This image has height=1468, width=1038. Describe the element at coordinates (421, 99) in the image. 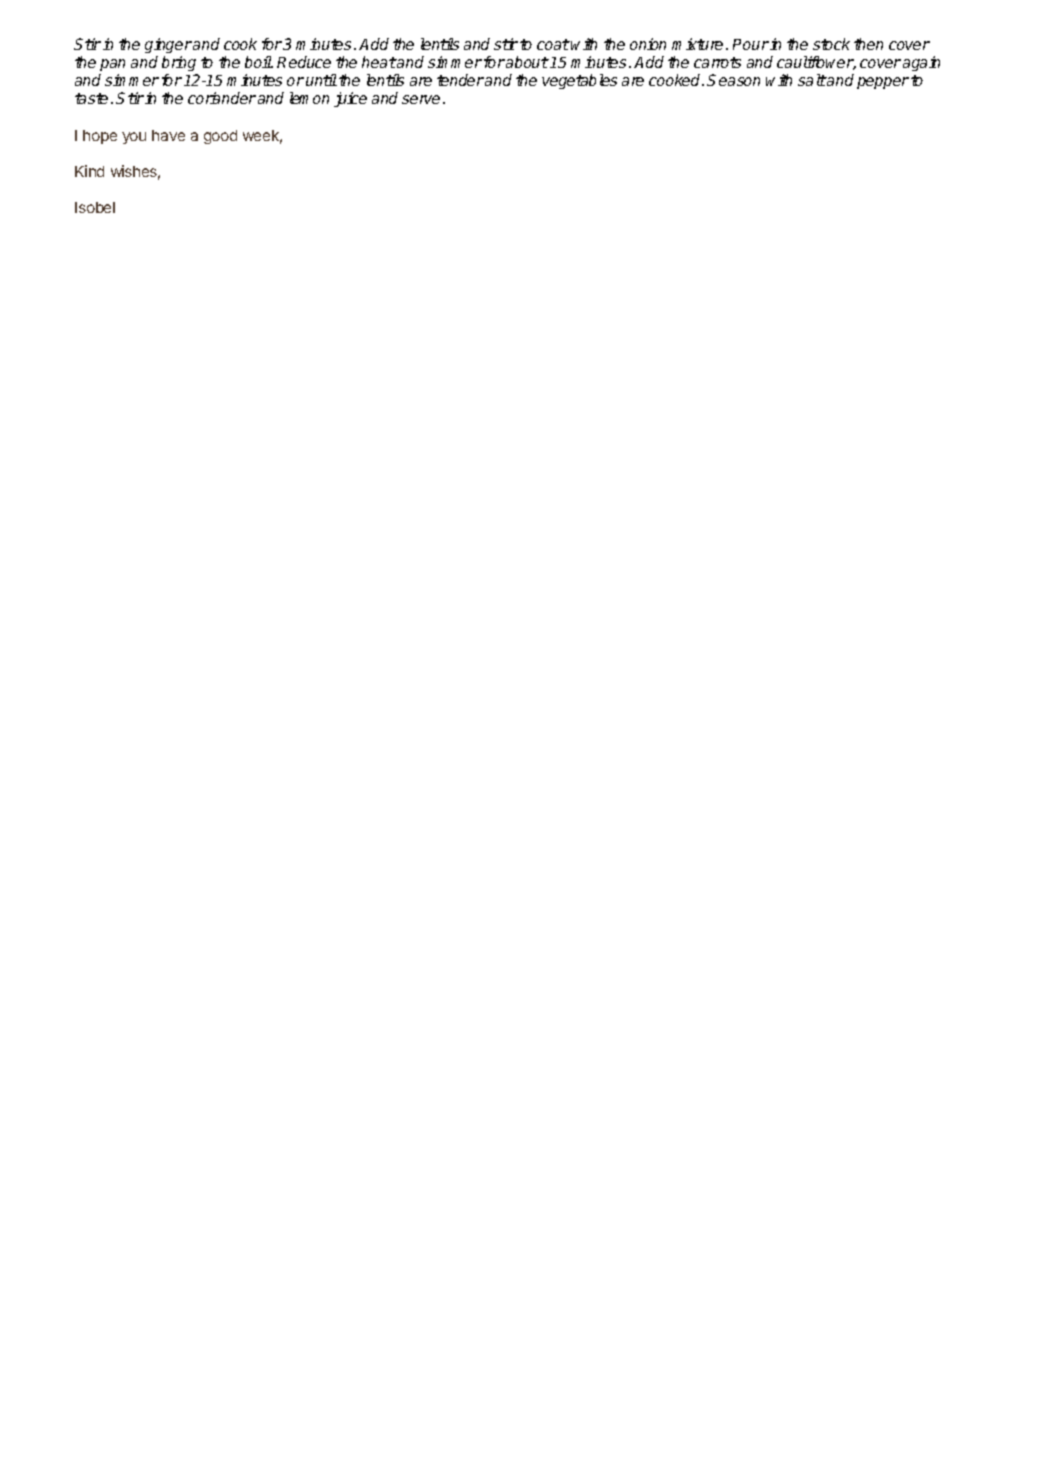

I see `serve` at that location.
